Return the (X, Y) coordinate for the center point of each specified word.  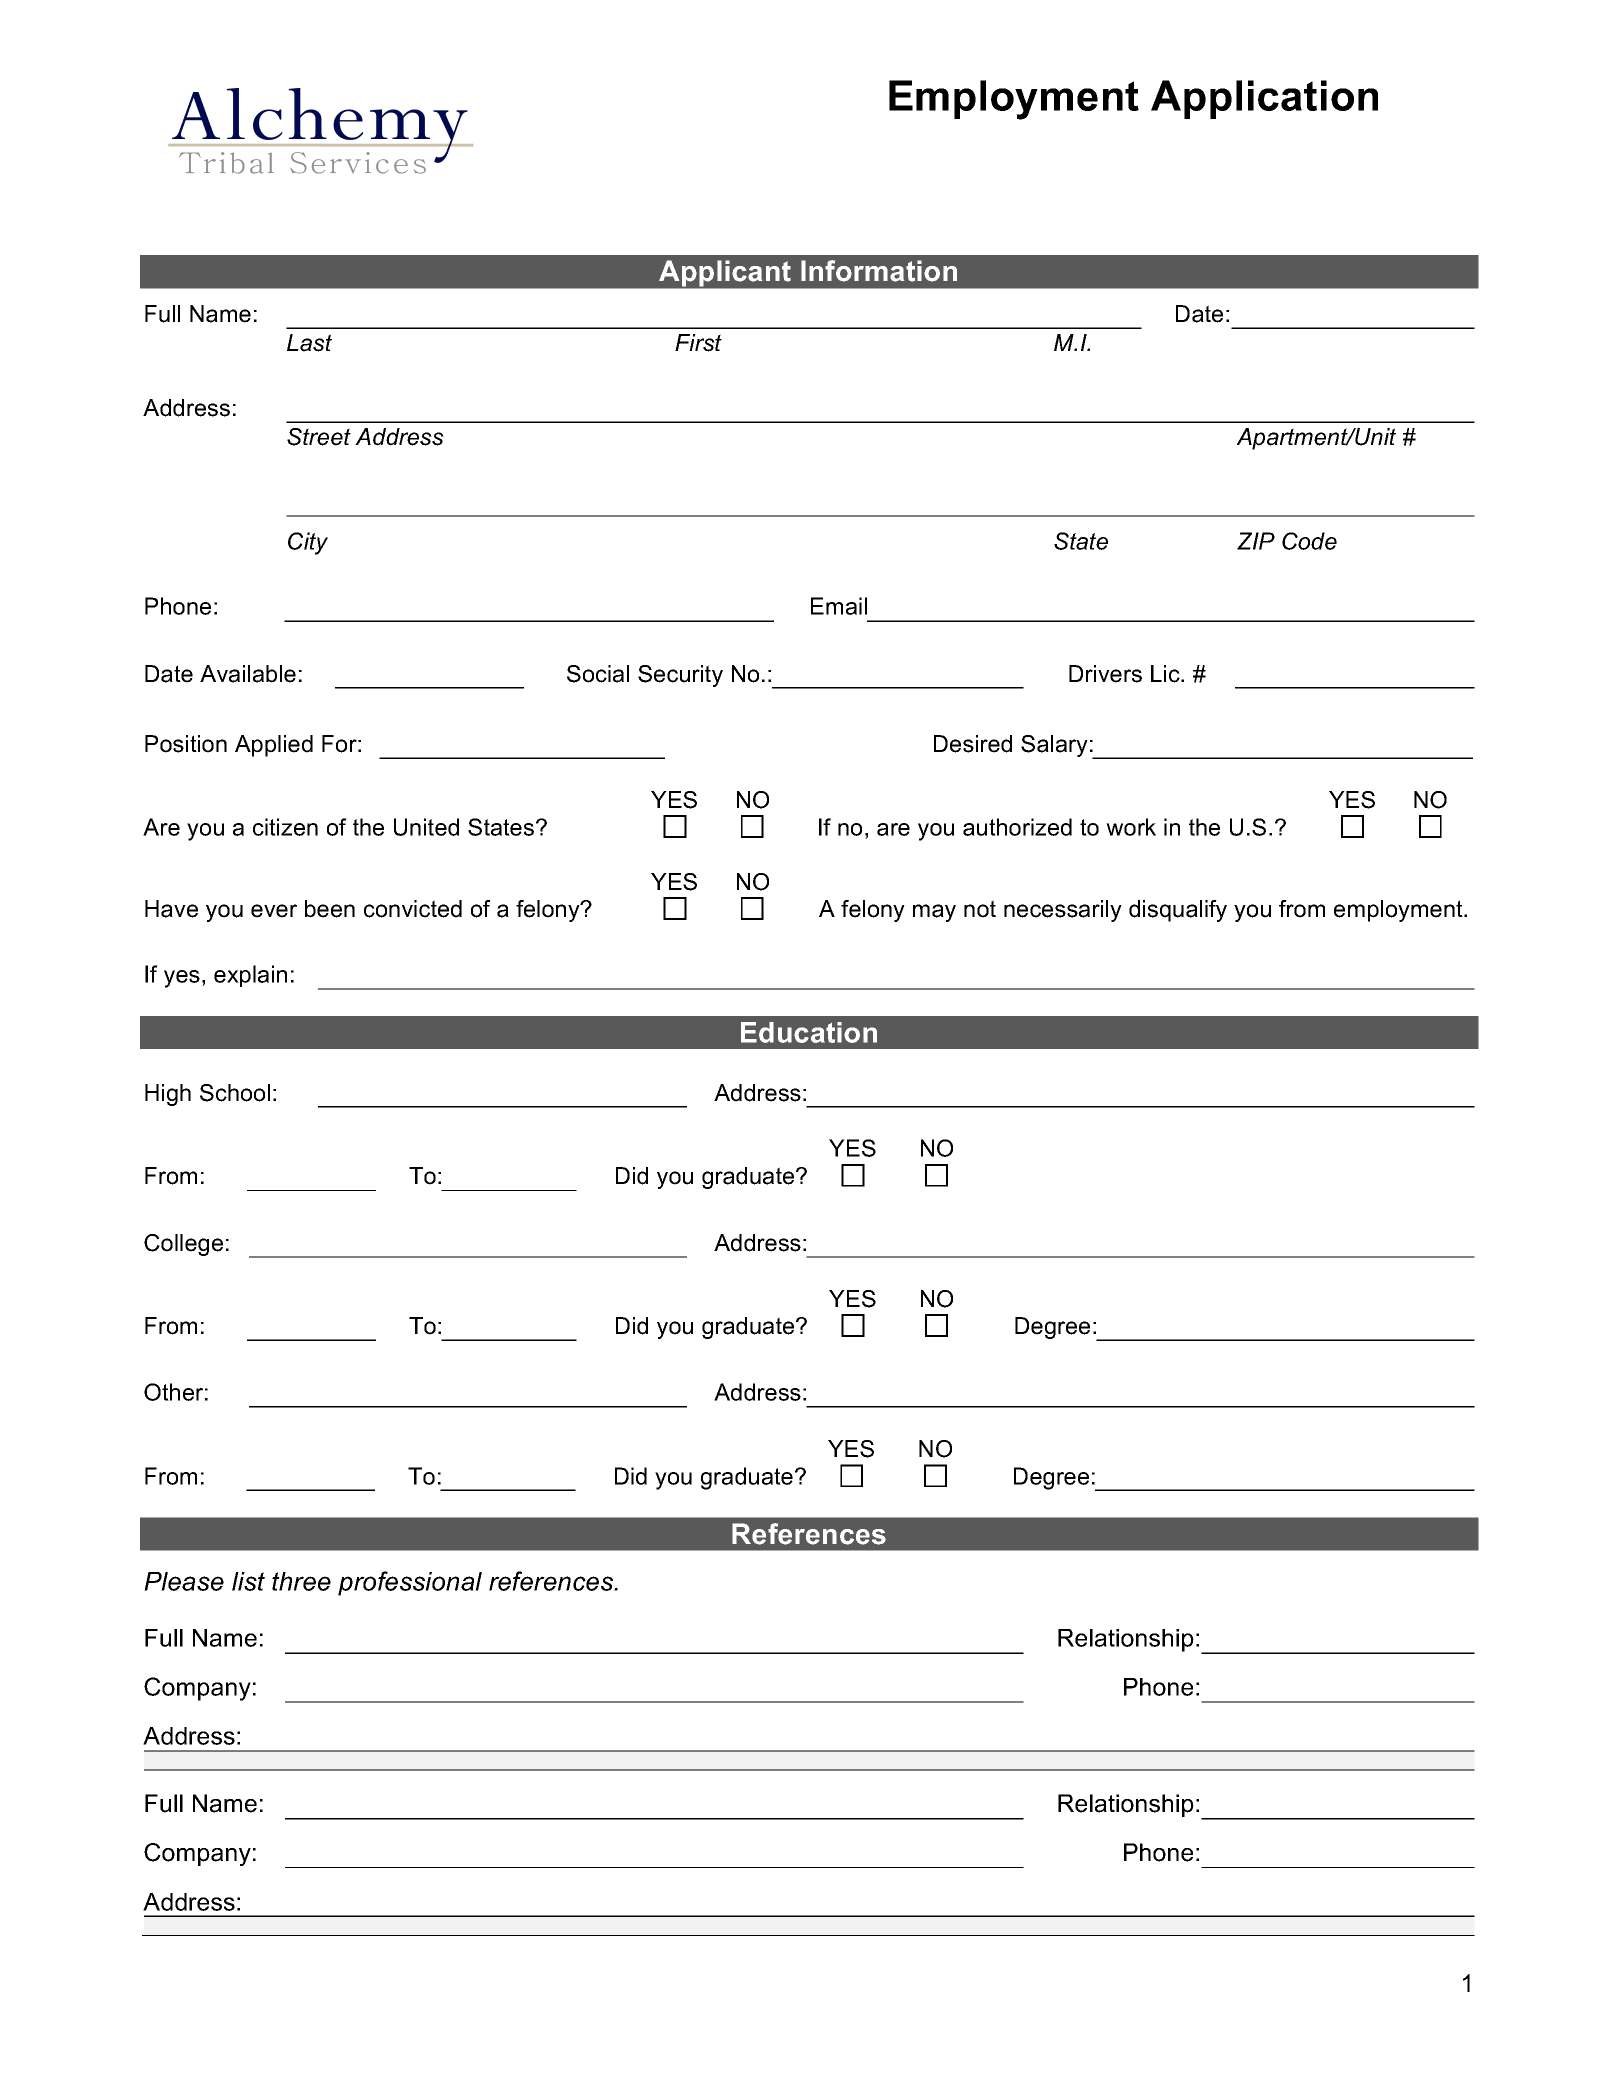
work (1131, 827)
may (934, 913)
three (301, 1581)
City (308, 543)
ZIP (1256, 541)
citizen (285, 827)
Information (879, 271)
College (183, 1245)
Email (839, 606)
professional (410, 1583)
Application (1264, 99)
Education (809, 1032)
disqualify (1178, 911)
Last (309, 343)
